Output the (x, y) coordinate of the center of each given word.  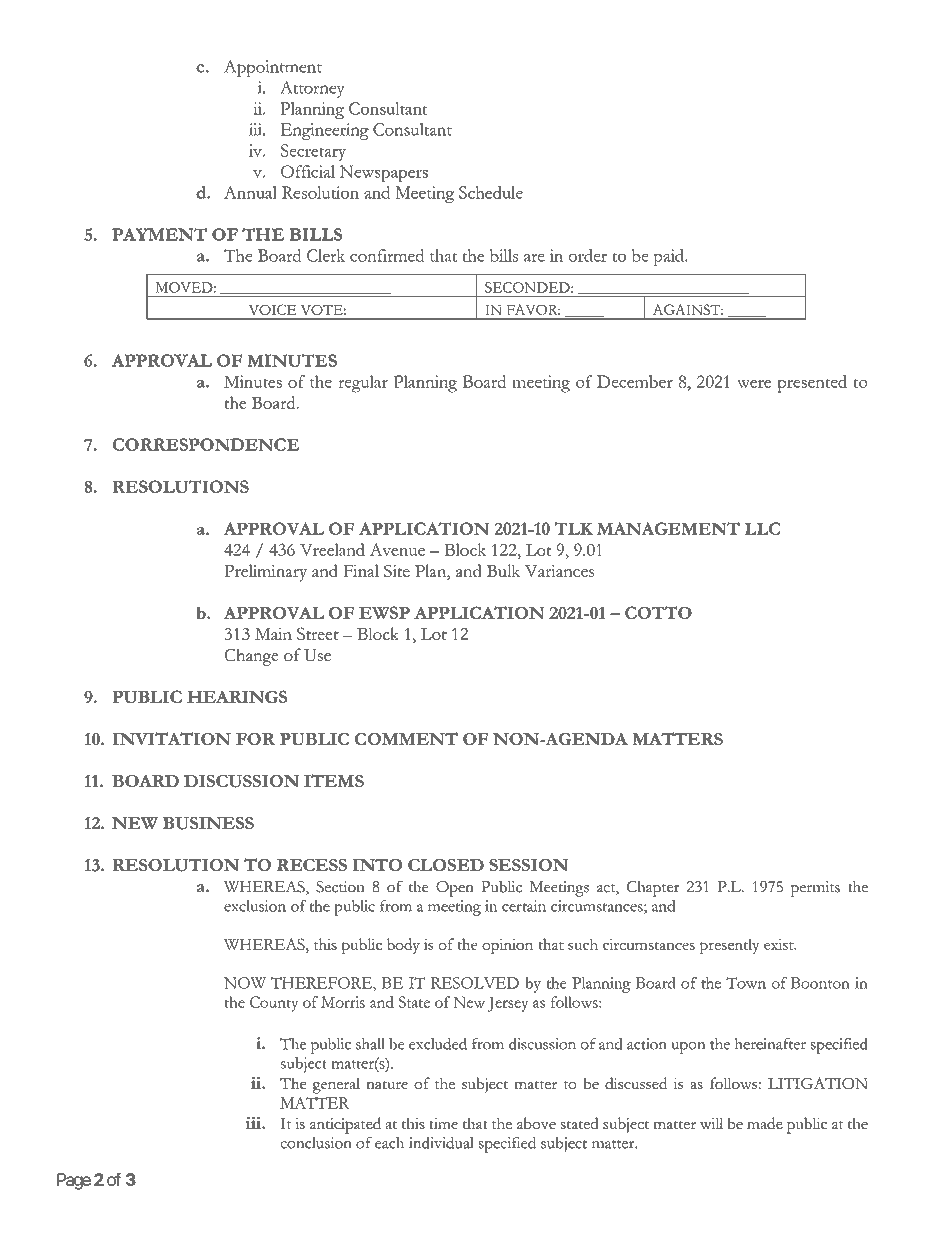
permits (815, 889)
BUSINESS (208, 823)
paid (669, 257)
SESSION (528, 865)
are (534, 257)
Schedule (491, 192)
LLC (762, 528)
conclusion (316, 1143)
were (754, 383)
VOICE (272, 309)
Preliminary (265, 573)
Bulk (503, 570)
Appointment (273, 68)
